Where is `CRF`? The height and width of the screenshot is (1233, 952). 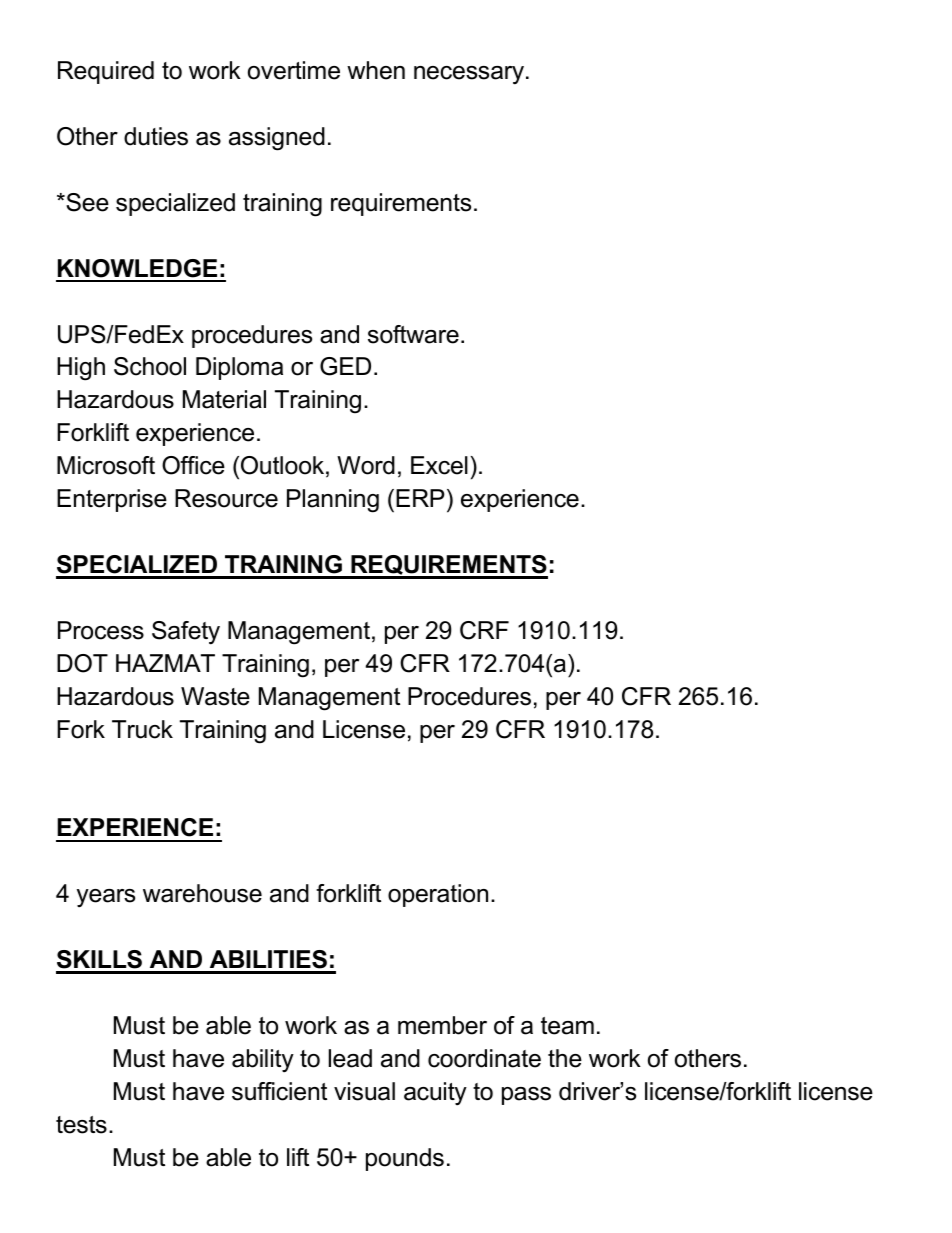
CRF is located at coordinates (484, 630).
